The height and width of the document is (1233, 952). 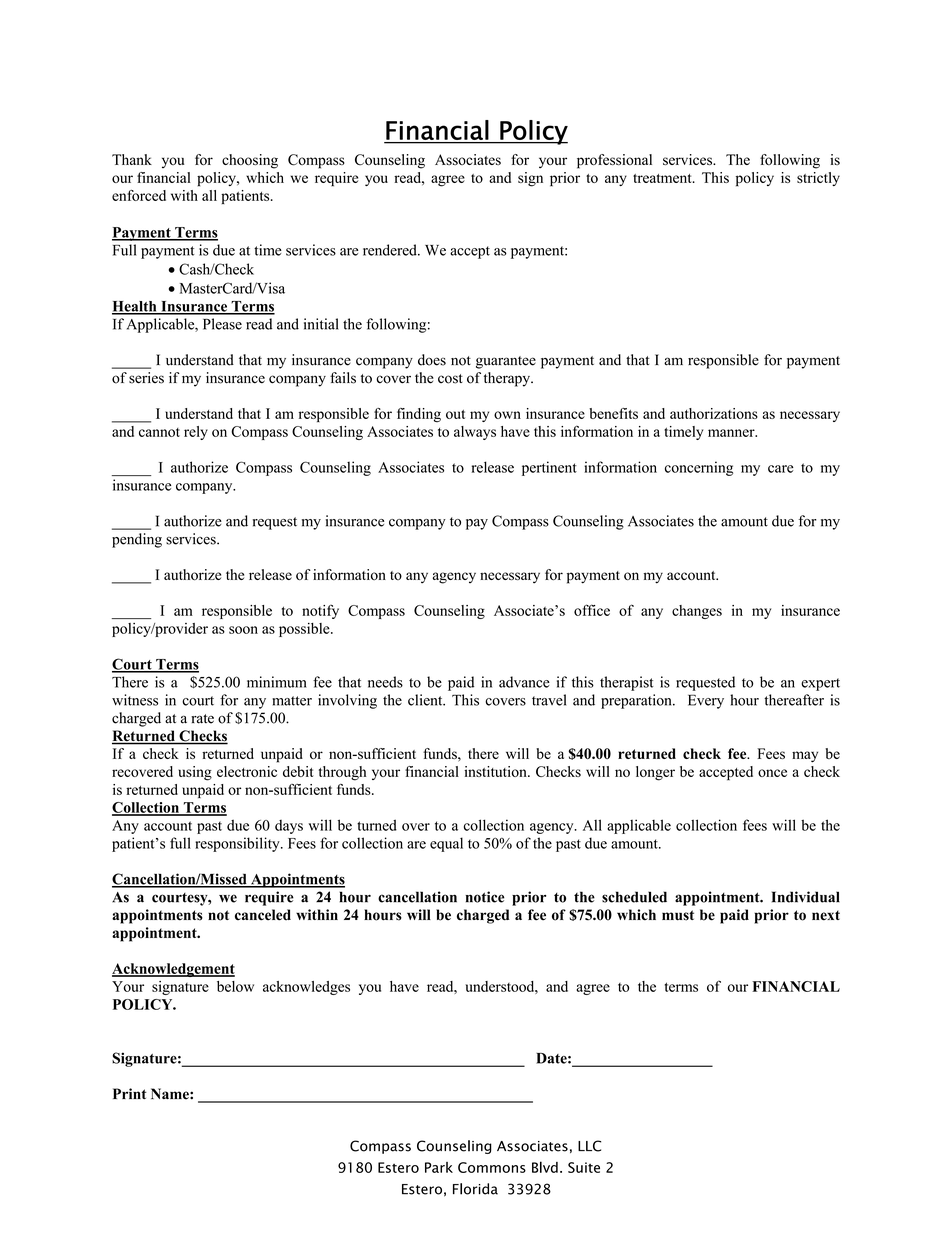 I want to click on strictly, so click(x=818, y=179).
